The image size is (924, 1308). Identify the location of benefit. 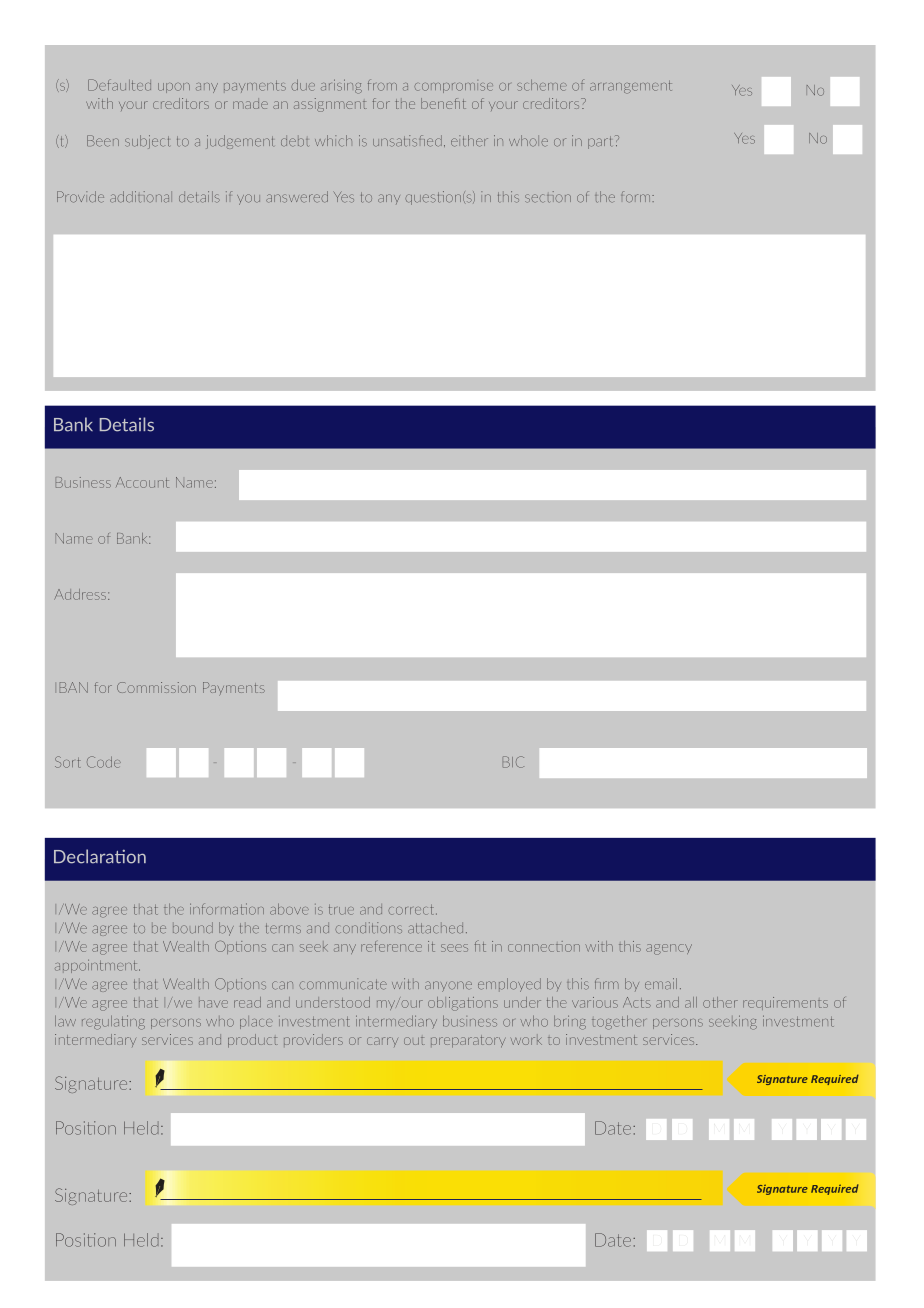
(443, 103).
